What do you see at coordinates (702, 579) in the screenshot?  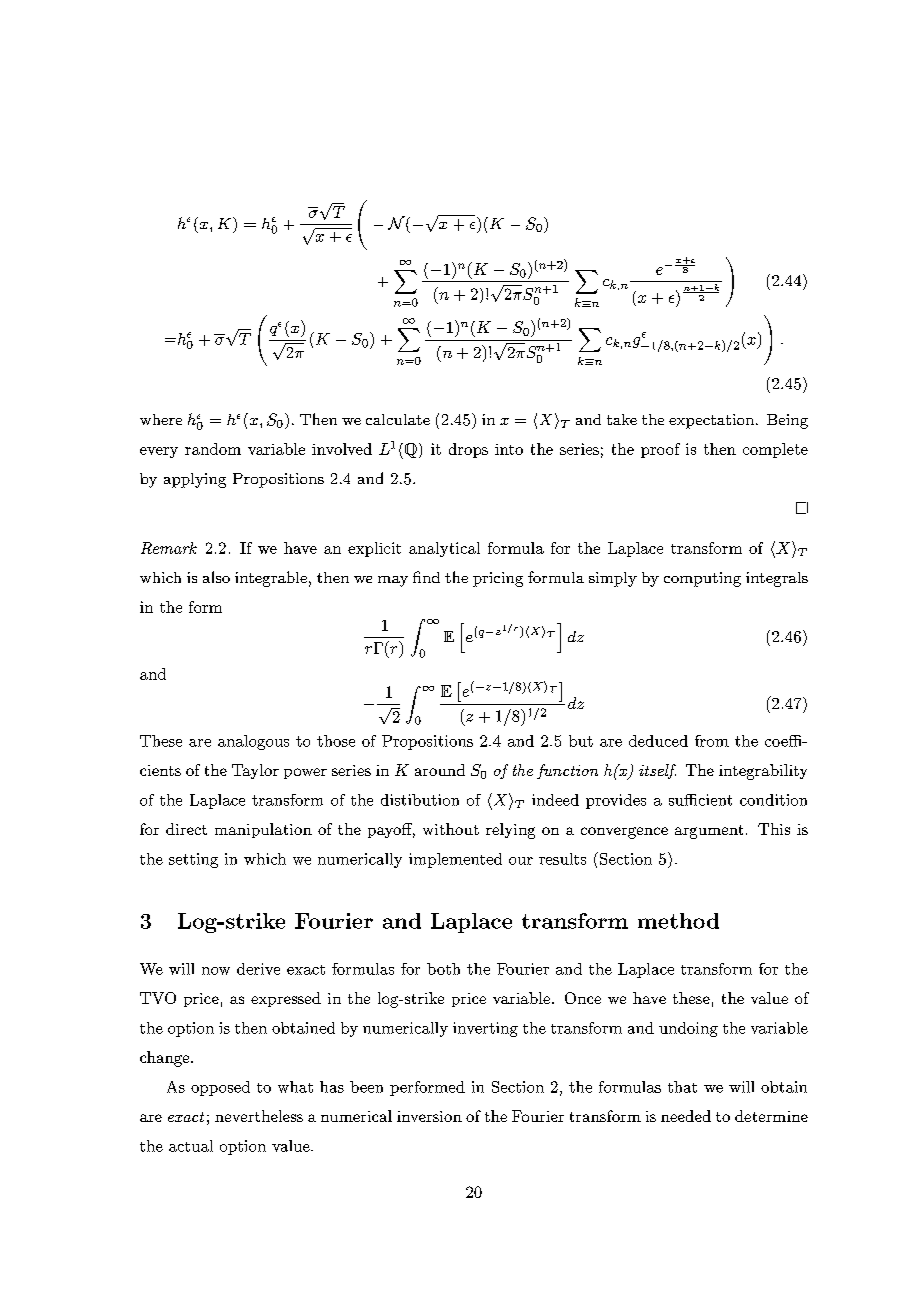 I see `computing` at bounding box center [702, 579].
